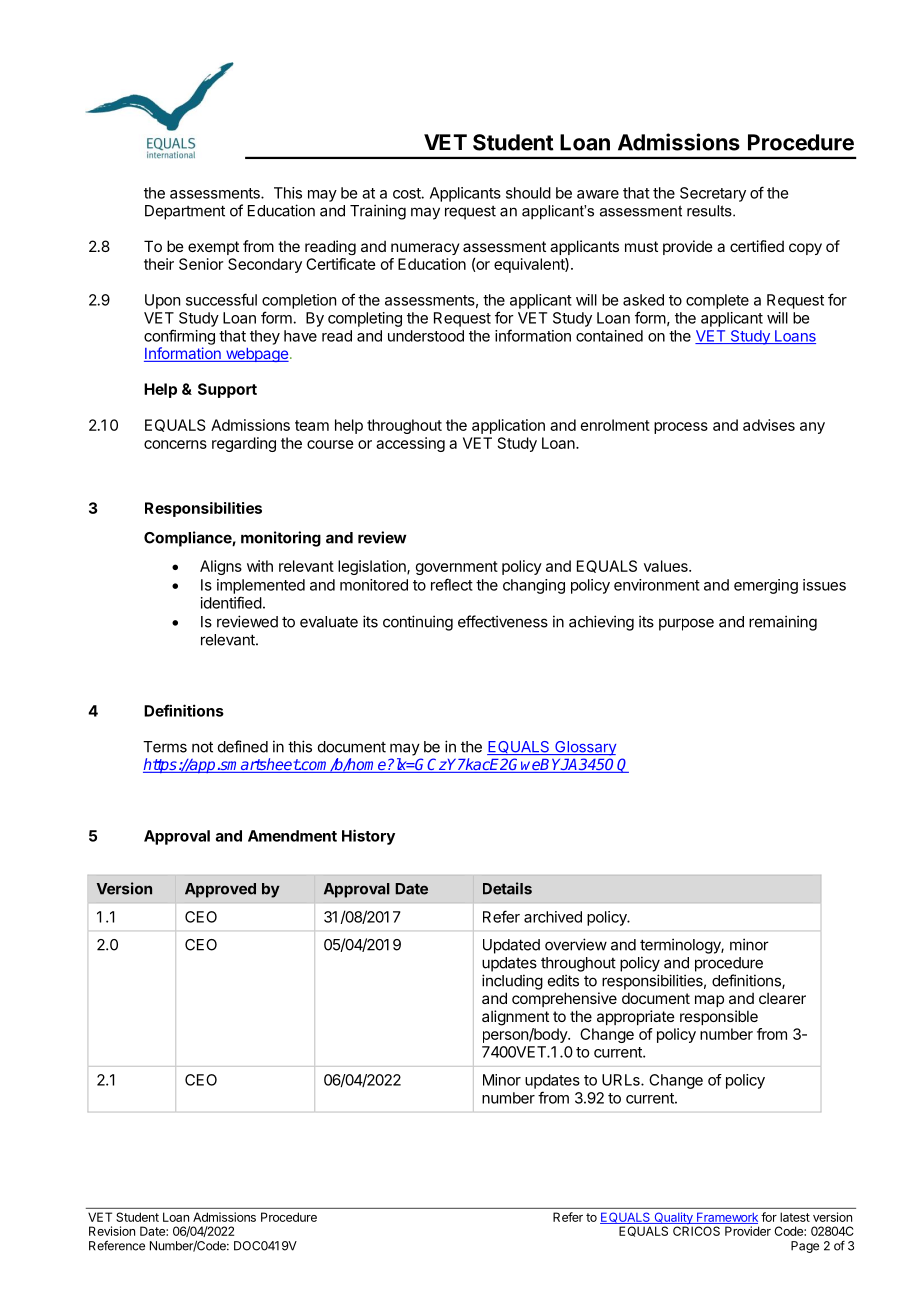 The image size is (924, 1308). What do you see at coordinates (185, 212) in the screenshot?
I see `Department` at bounding box center [185, 212].
